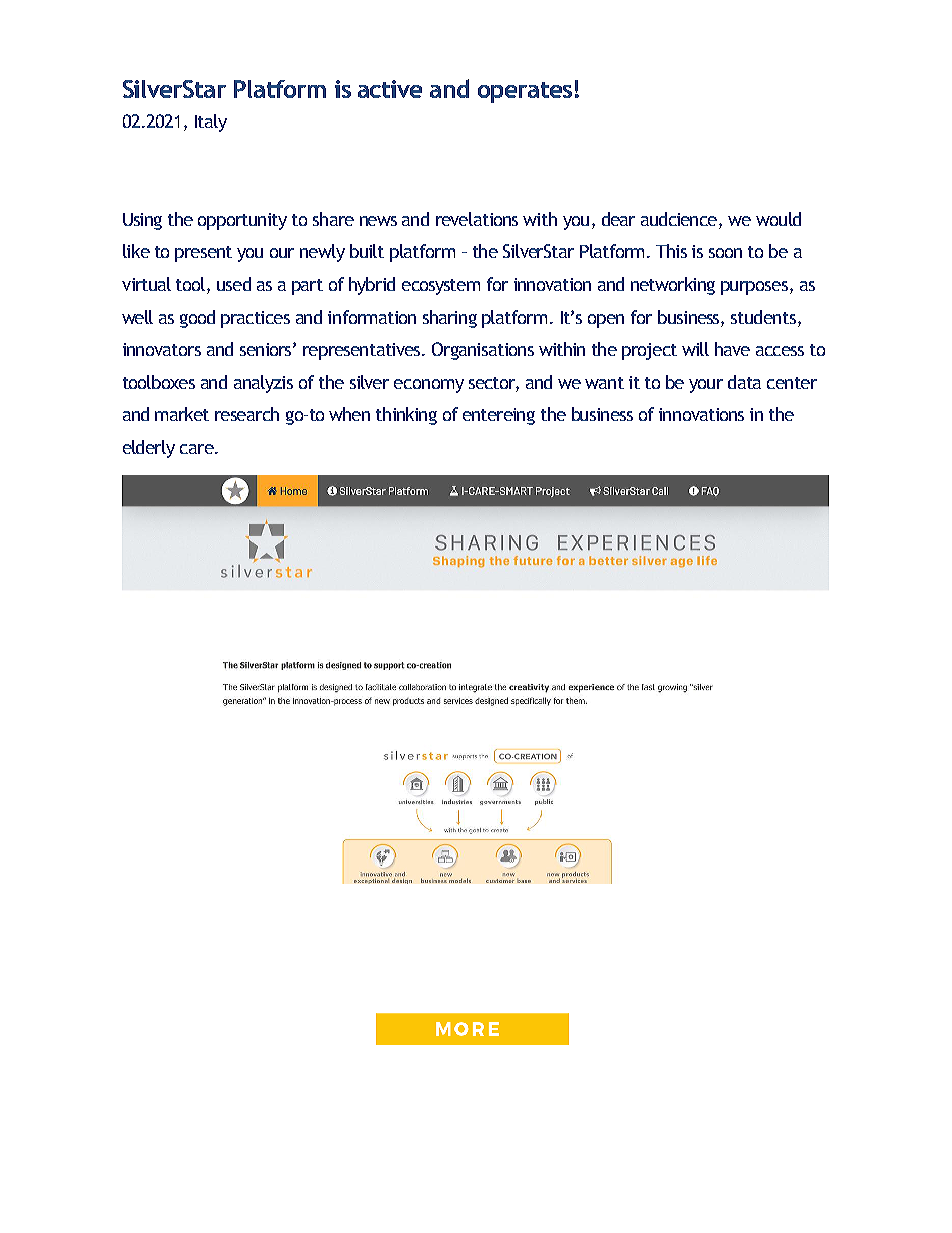 Image resolution: width=952 pixels, height=1233 pixels. What do you see at coordinates (406, 416) in the image?
I see `thinking` at bounding box center [406, 416].
